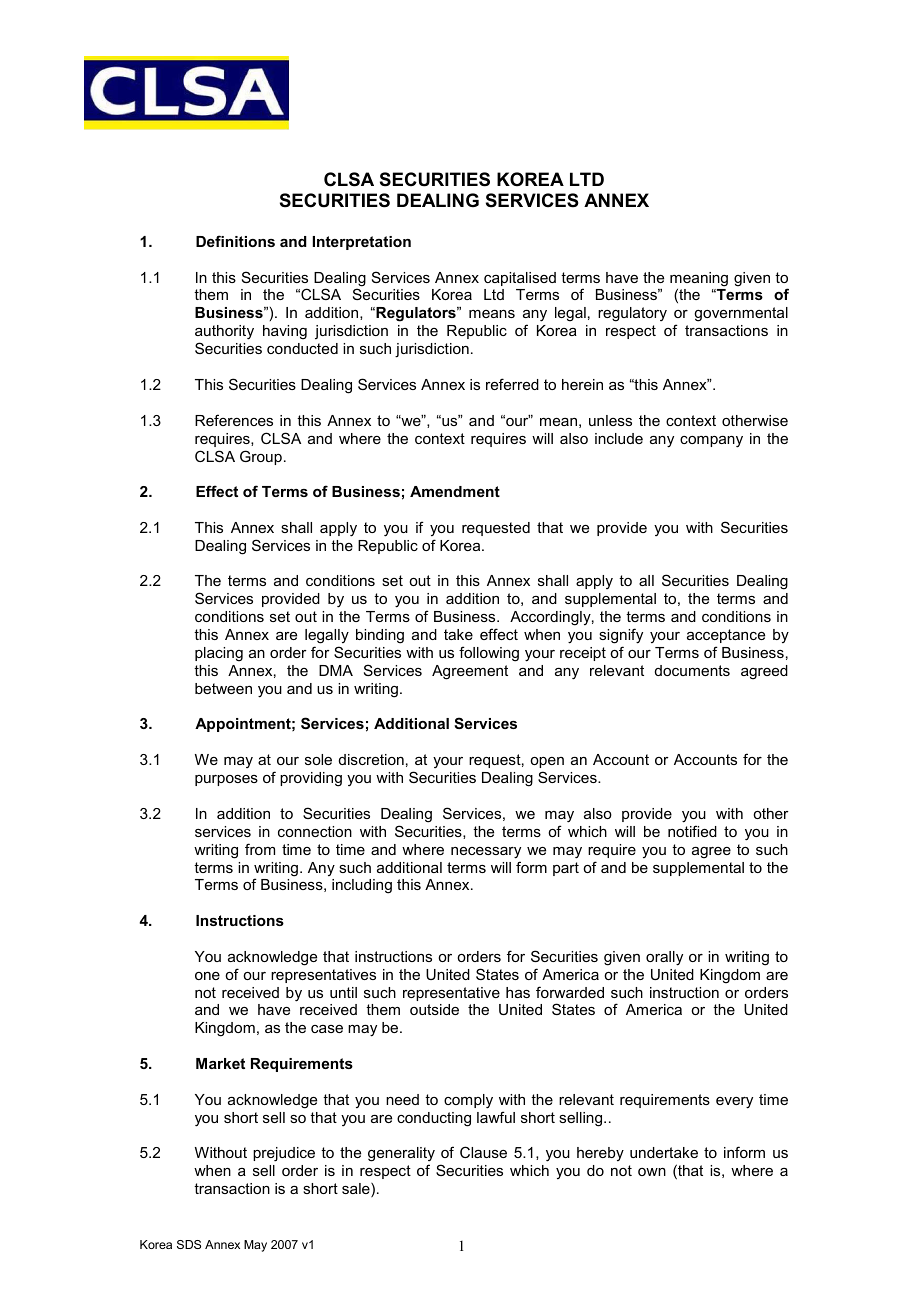  I want to click on placing, so click(219, 654).
